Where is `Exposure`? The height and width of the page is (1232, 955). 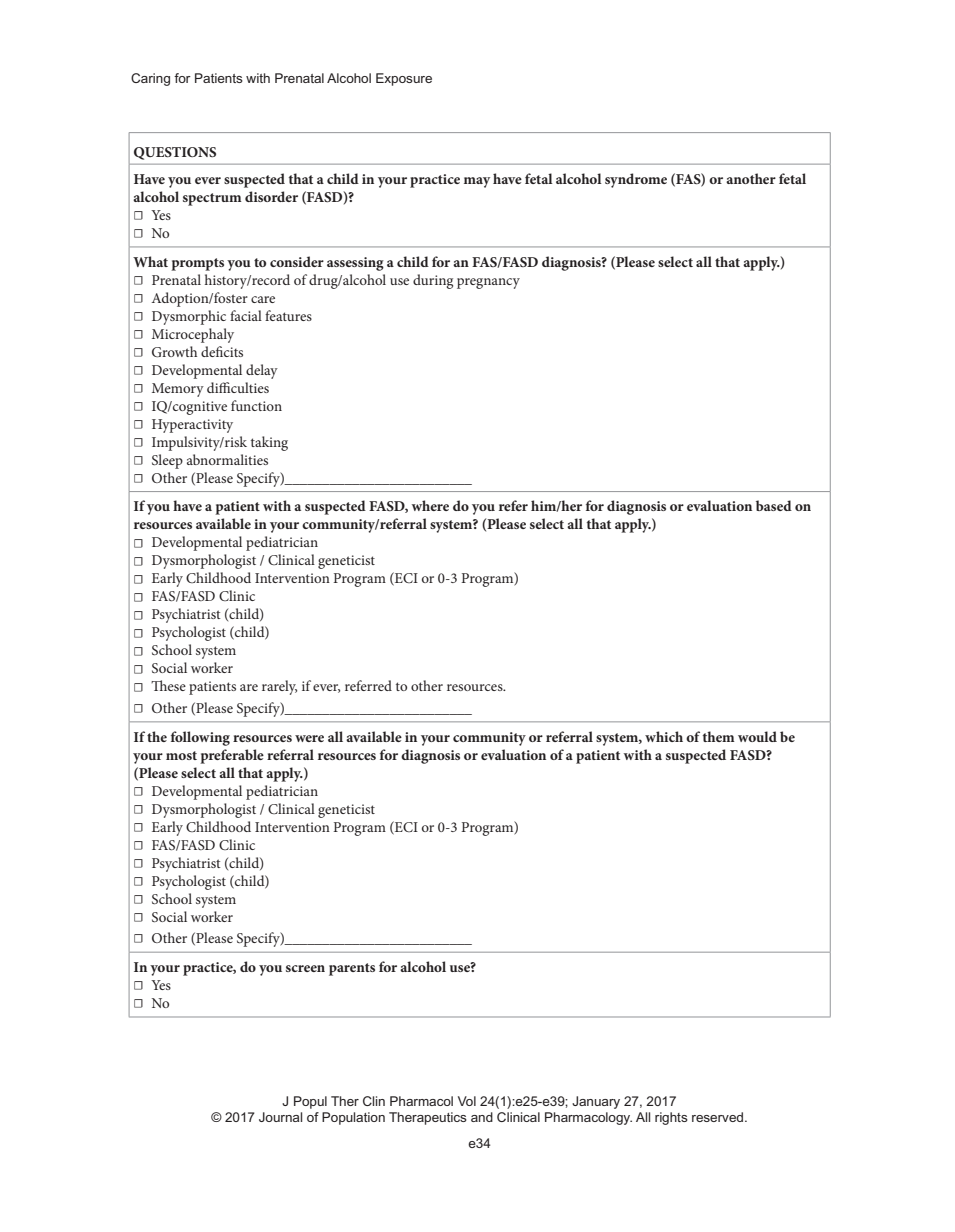
Exposure is located at coordinates (404, 79).
